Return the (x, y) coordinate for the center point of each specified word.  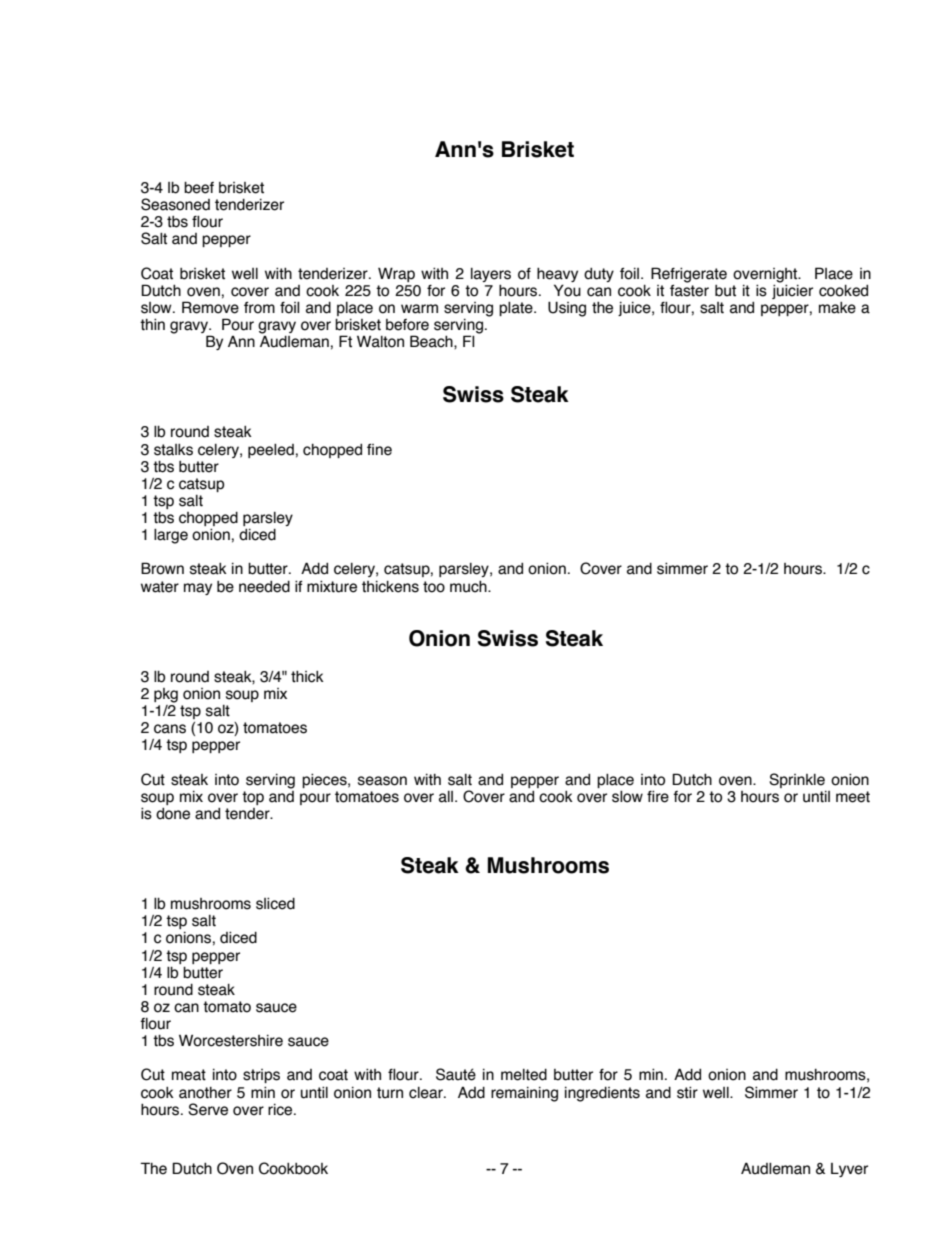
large (171, 536)
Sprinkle (797, 780)
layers (491, 275)
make (837, 308)
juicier (792, 290)
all (447, 797)
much (469, 587)
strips (261, 1076)
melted (524, 1075)
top (253, 798)
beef (199, 188)
